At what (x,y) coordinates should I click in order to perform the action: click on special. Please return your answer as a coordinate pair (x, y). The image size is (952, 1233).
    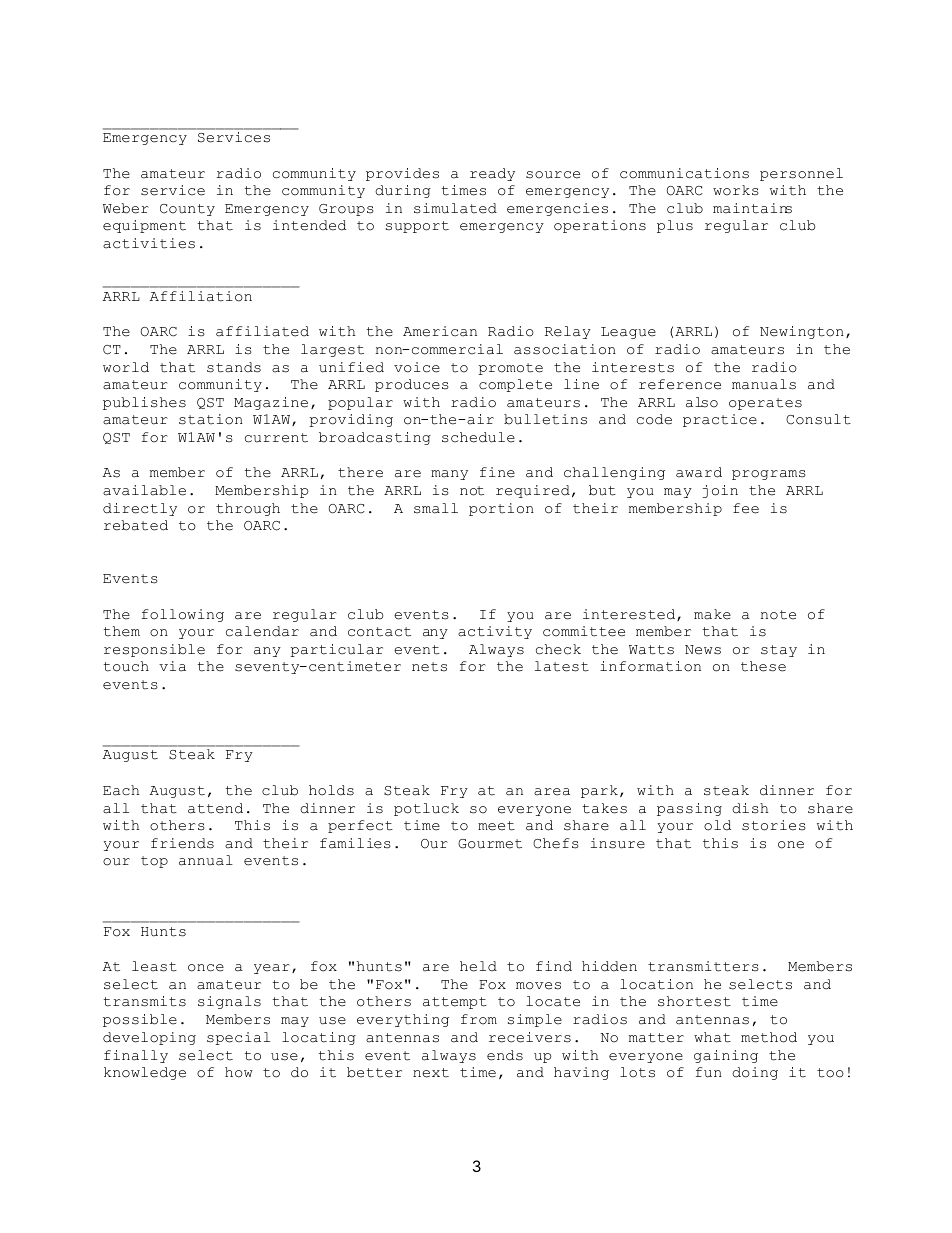
    Looking at the image, I should click on (238, 1038).
